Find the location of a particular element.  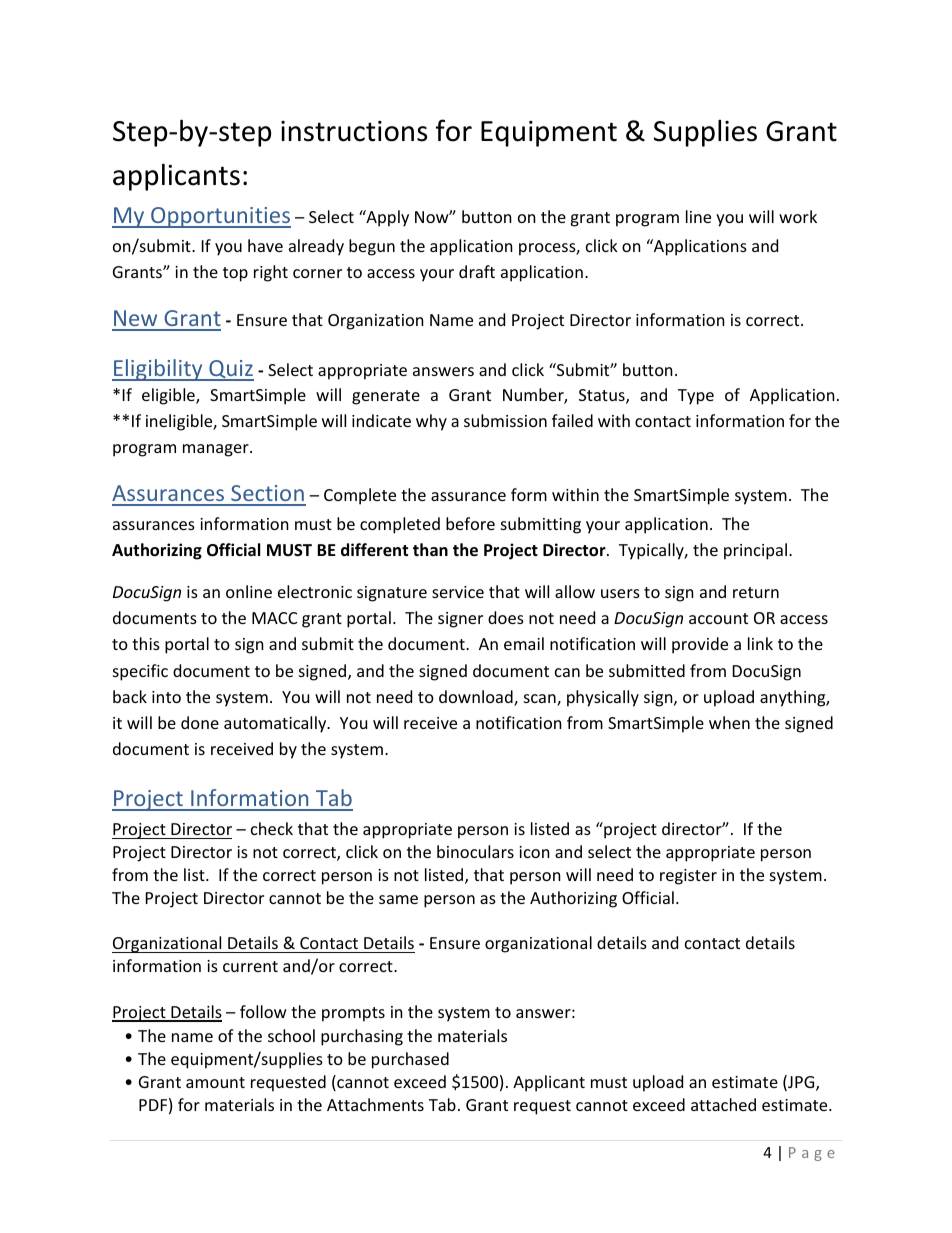

Attachments is located at coordinates (375, 1104).
